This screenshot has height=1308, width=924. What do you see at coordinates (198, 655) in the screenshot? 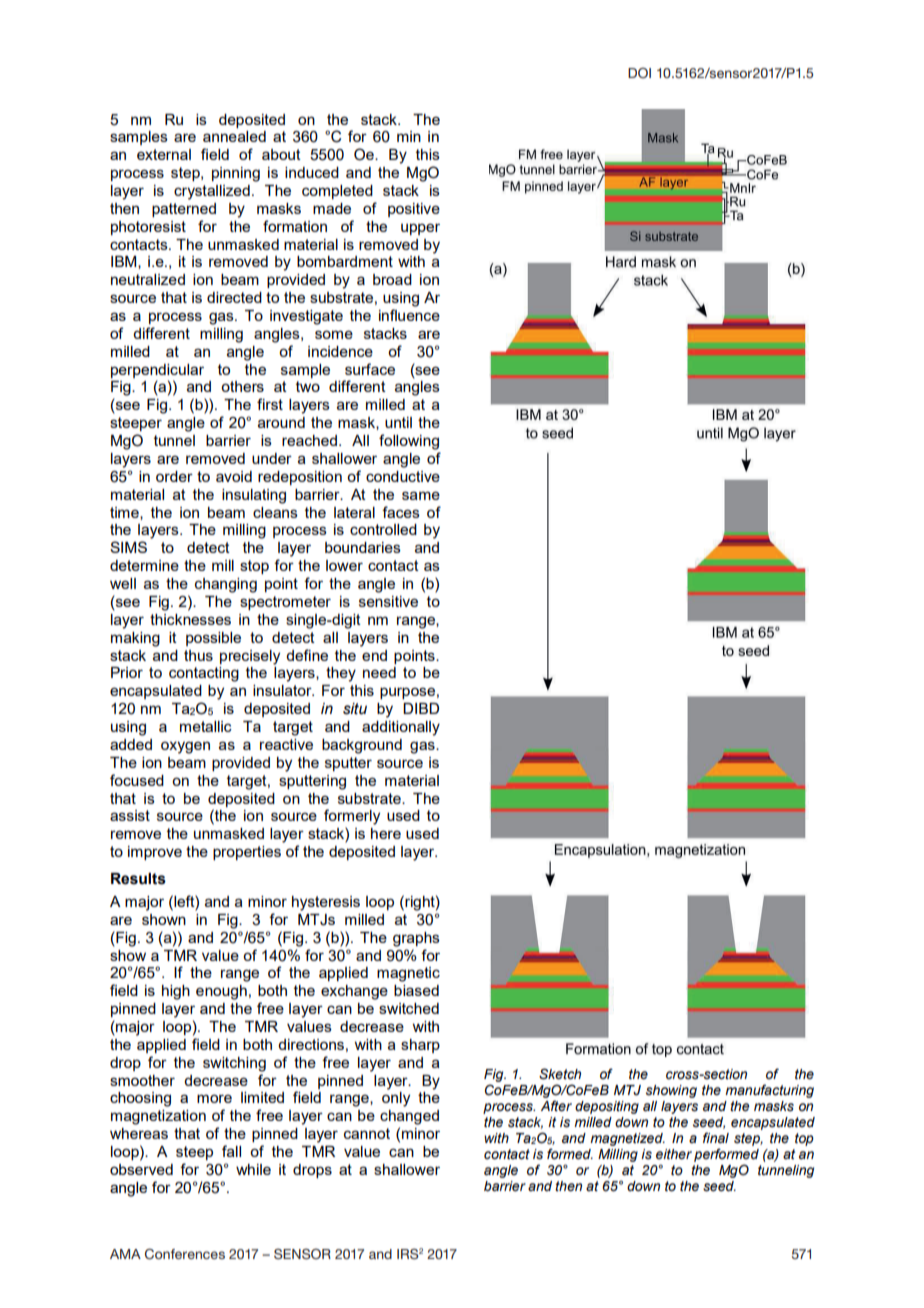
I see `thus` at bounding box center [198, 655].
